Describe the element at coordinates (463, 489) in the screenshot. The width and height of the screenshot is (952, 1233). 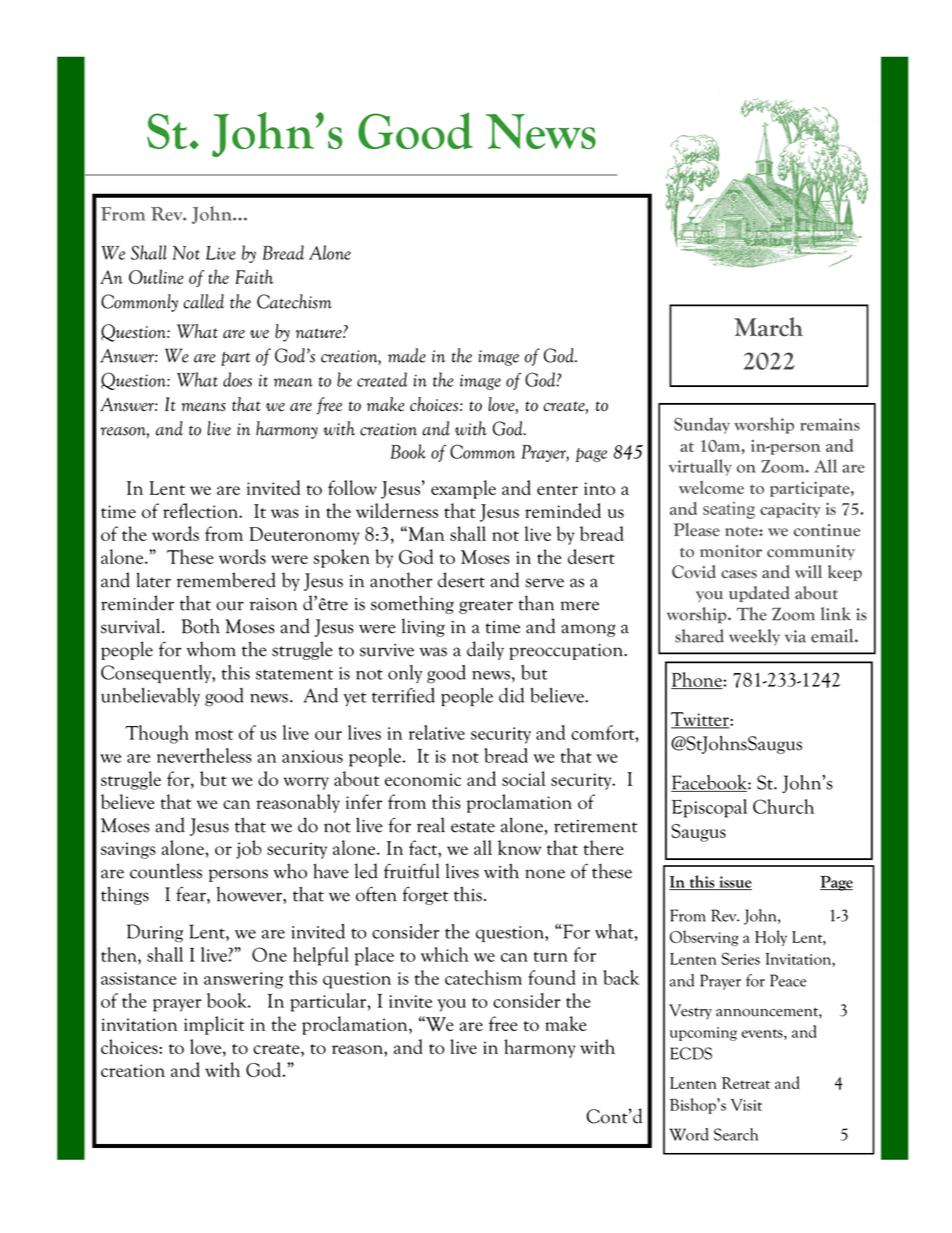
I see `example` at that location.
